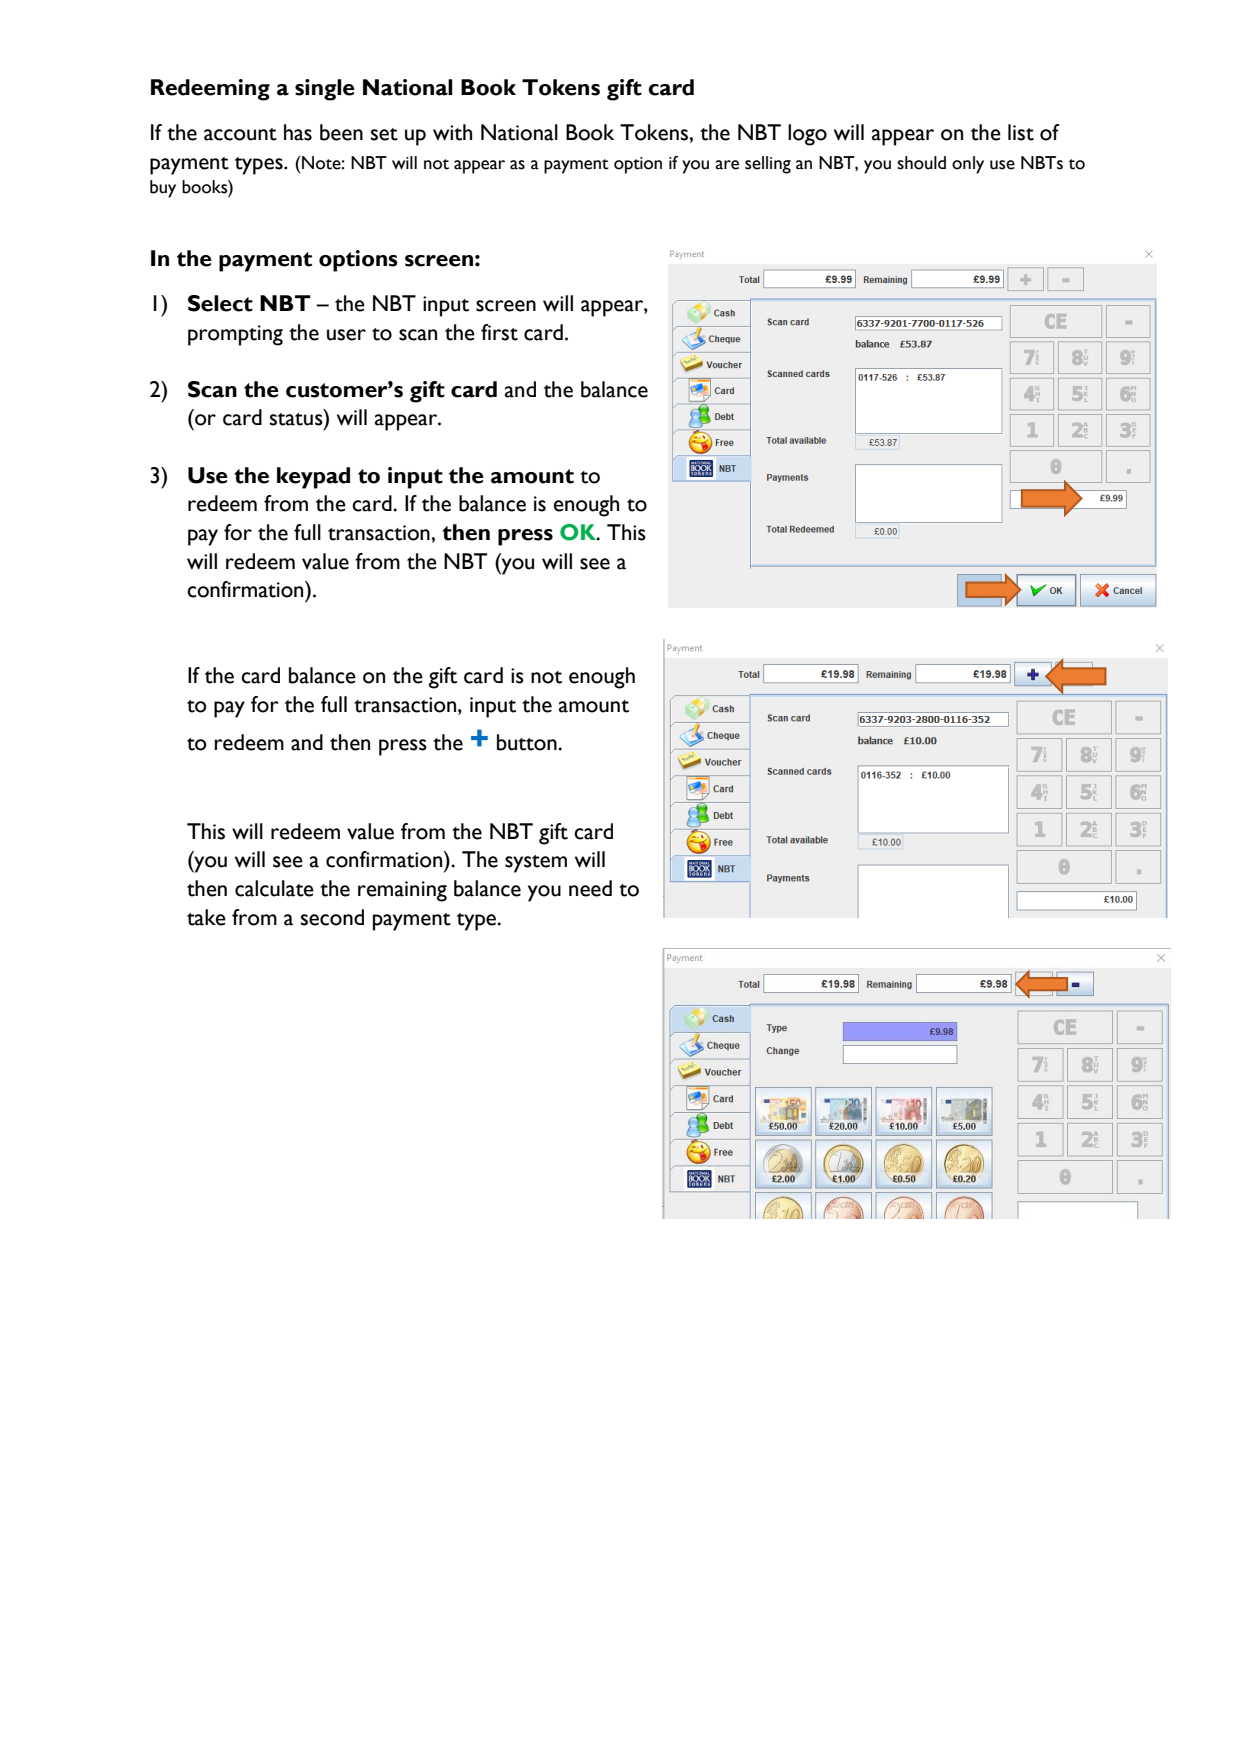 The height and width of the page is (1749, 1237). What do you see at coordinates (590, 888) in the page?
I see `need` at bounding box center [590, 888].
